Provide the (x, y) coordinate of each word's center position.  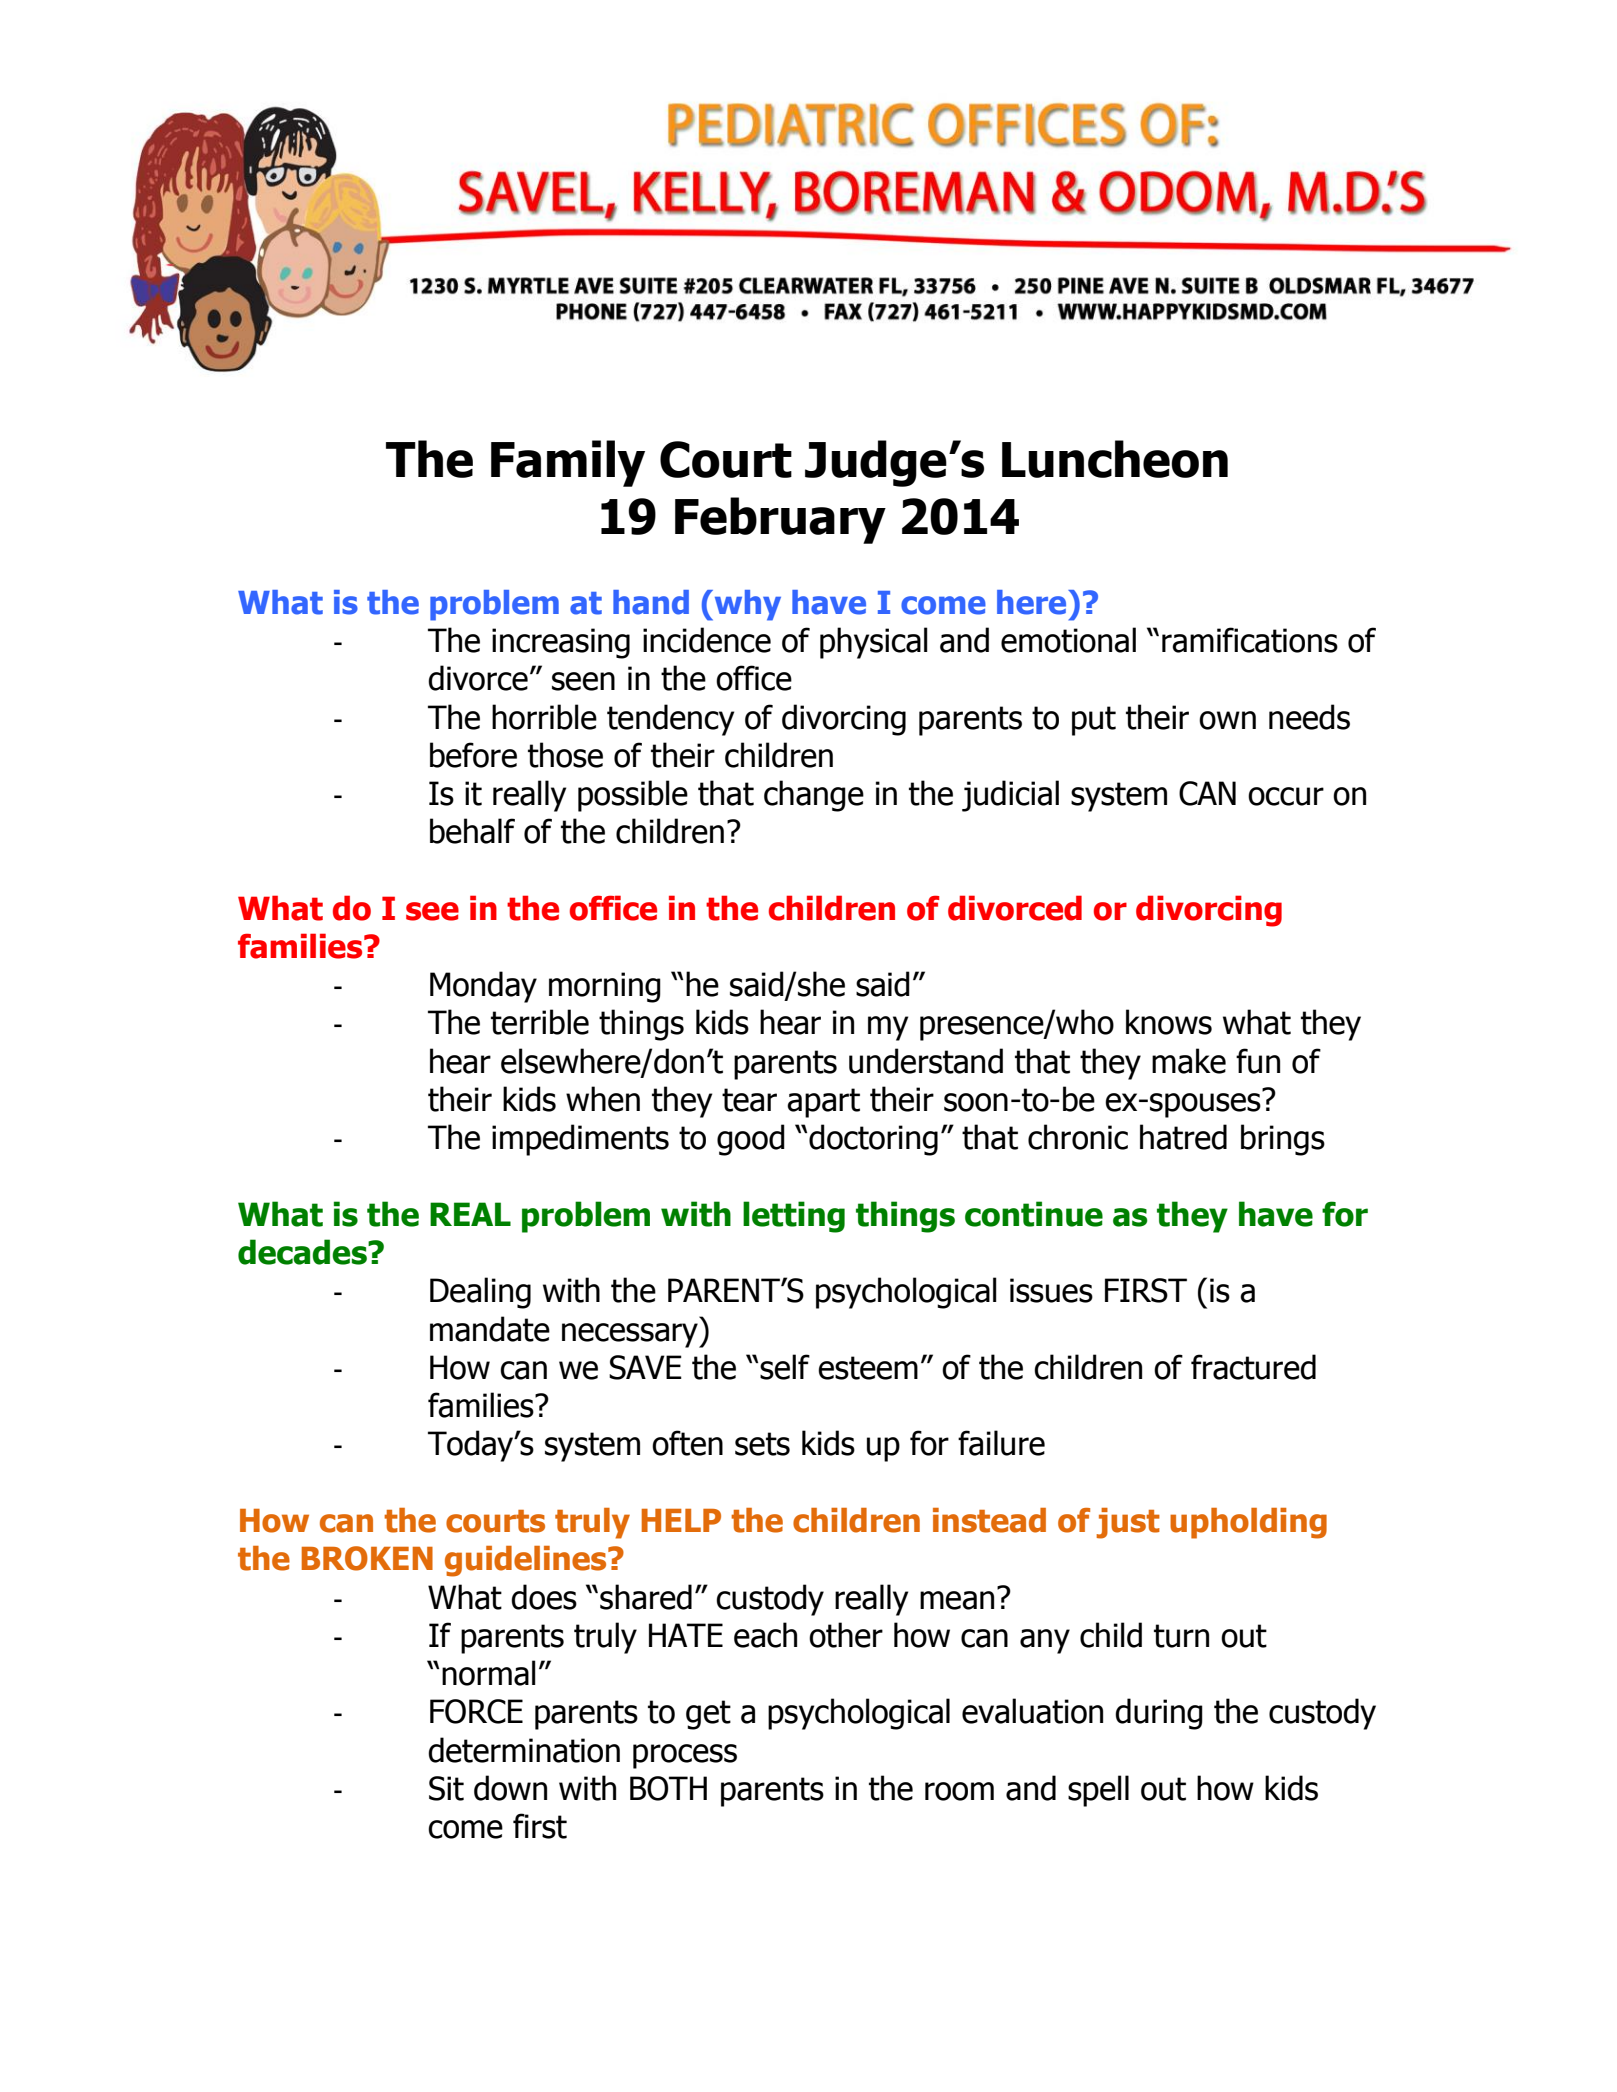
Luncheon (1115, 459)
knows (1169, 1022)
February (780, 520)
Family (568, 463)
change (814, 796)
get (708, 1715)
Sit (446, 1788)
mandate (490, 1329)
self (785, 1367)
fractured (1253, 1367)
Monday (483, 987)
